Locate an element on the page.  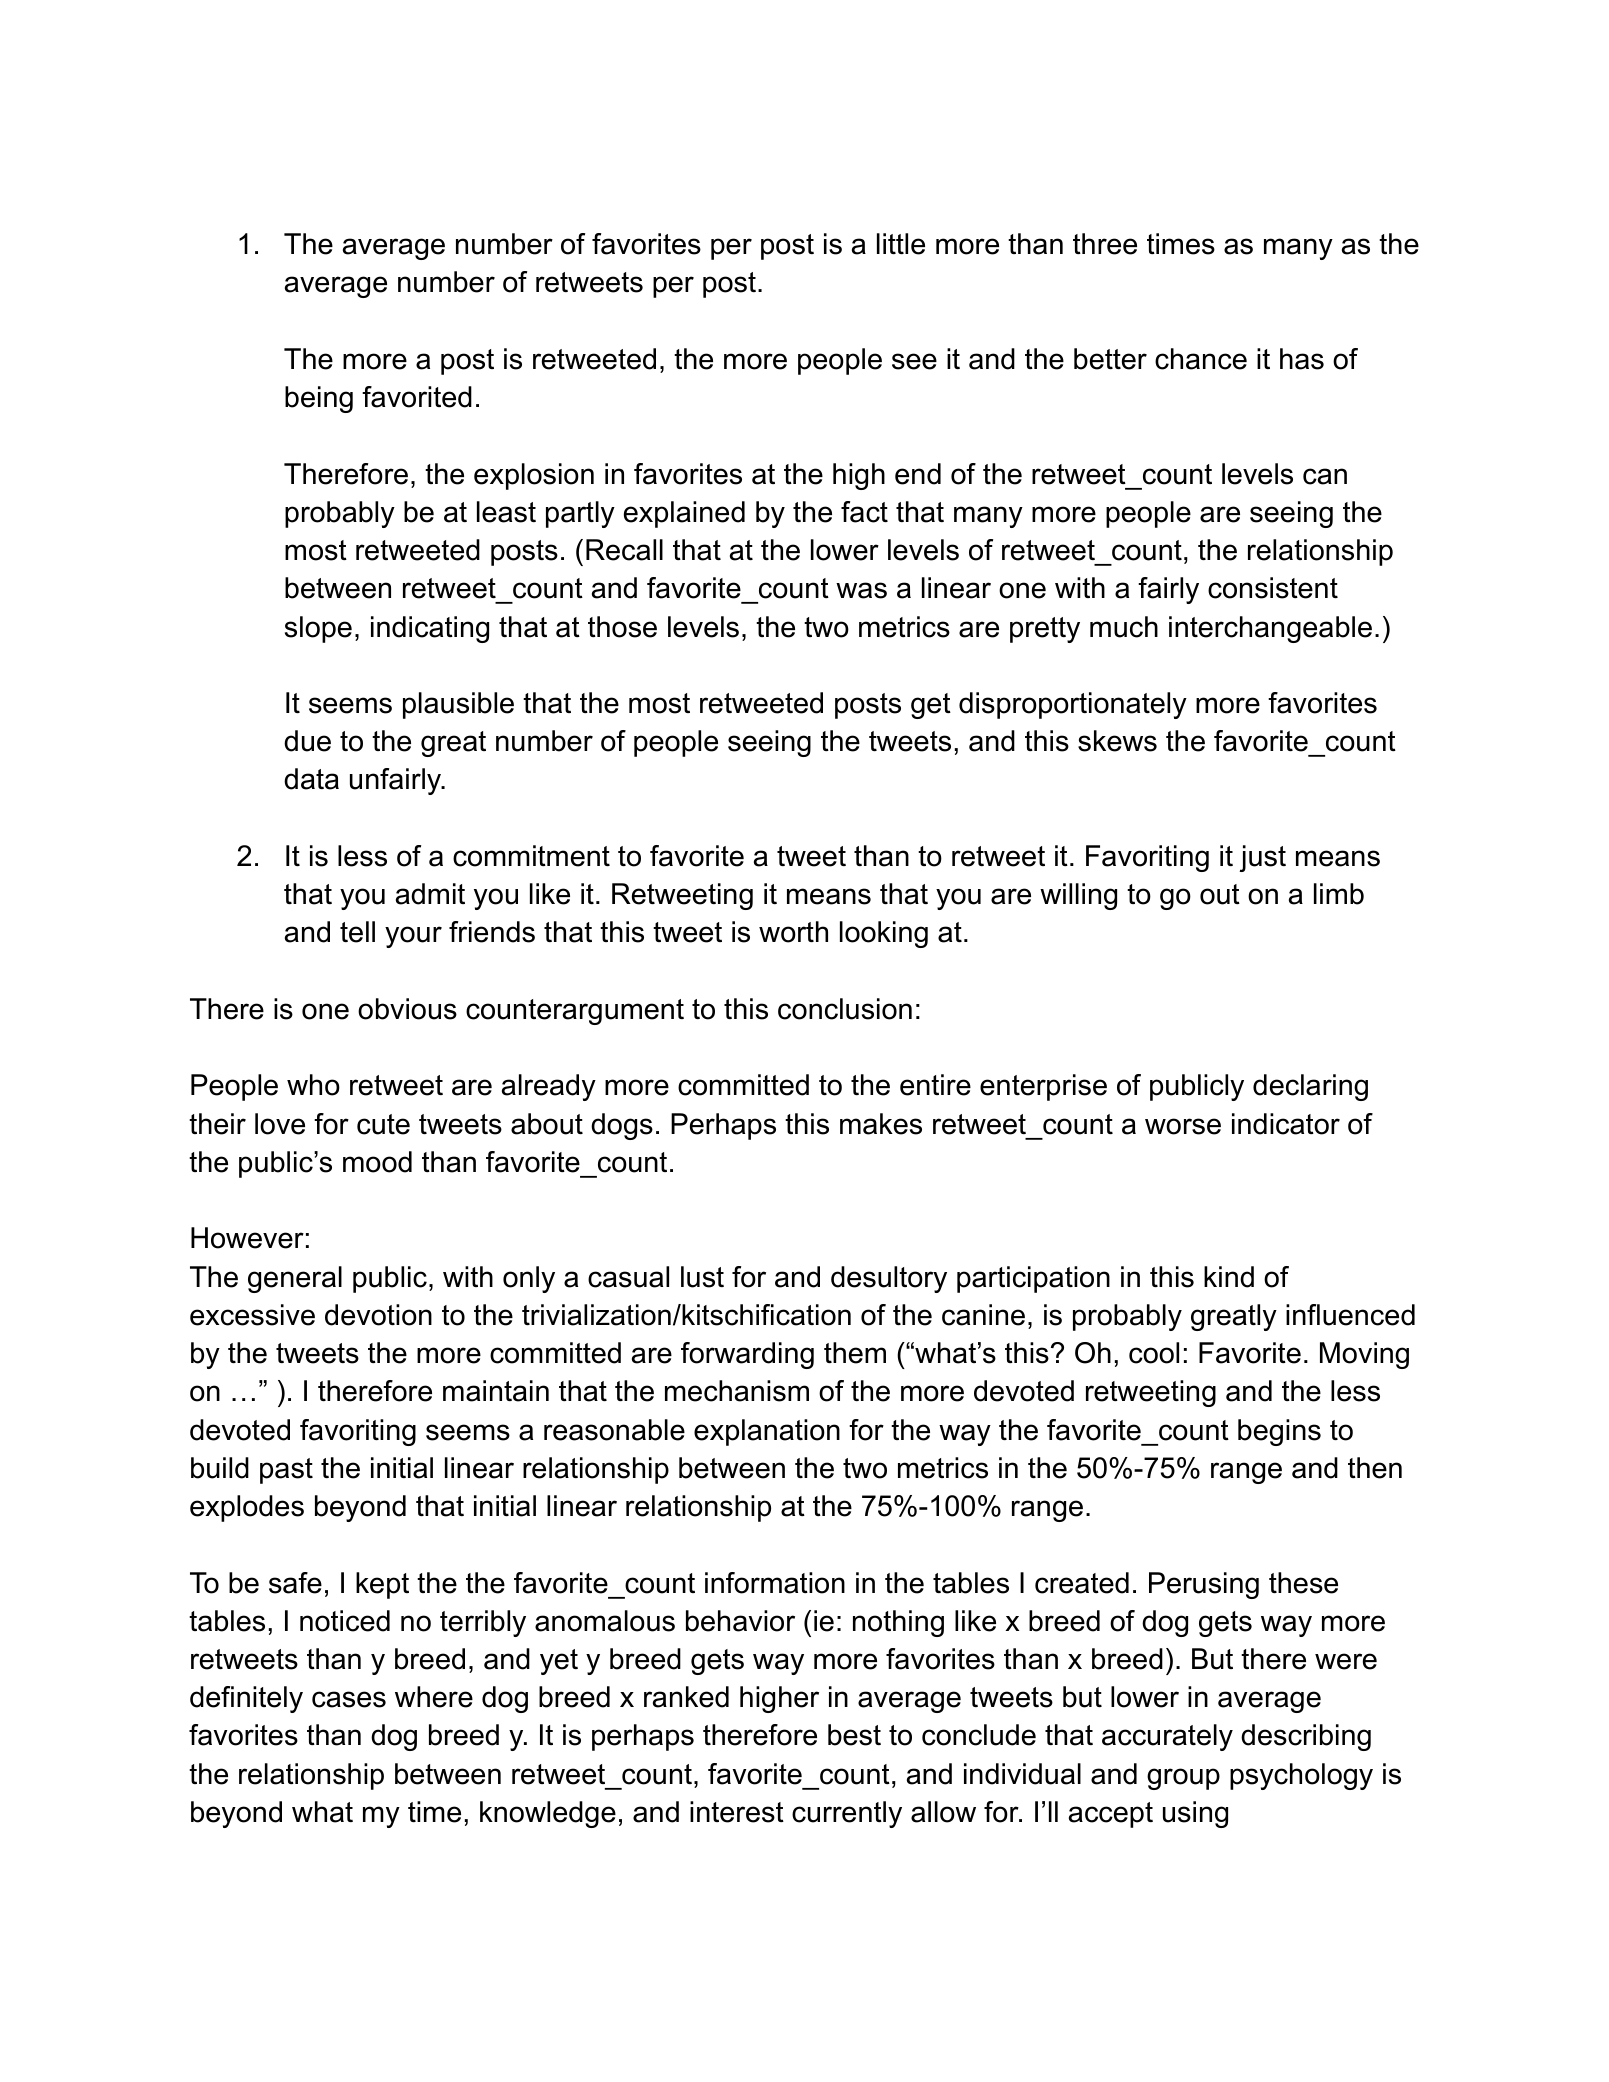
best is located at coordinates (854, 1735).
